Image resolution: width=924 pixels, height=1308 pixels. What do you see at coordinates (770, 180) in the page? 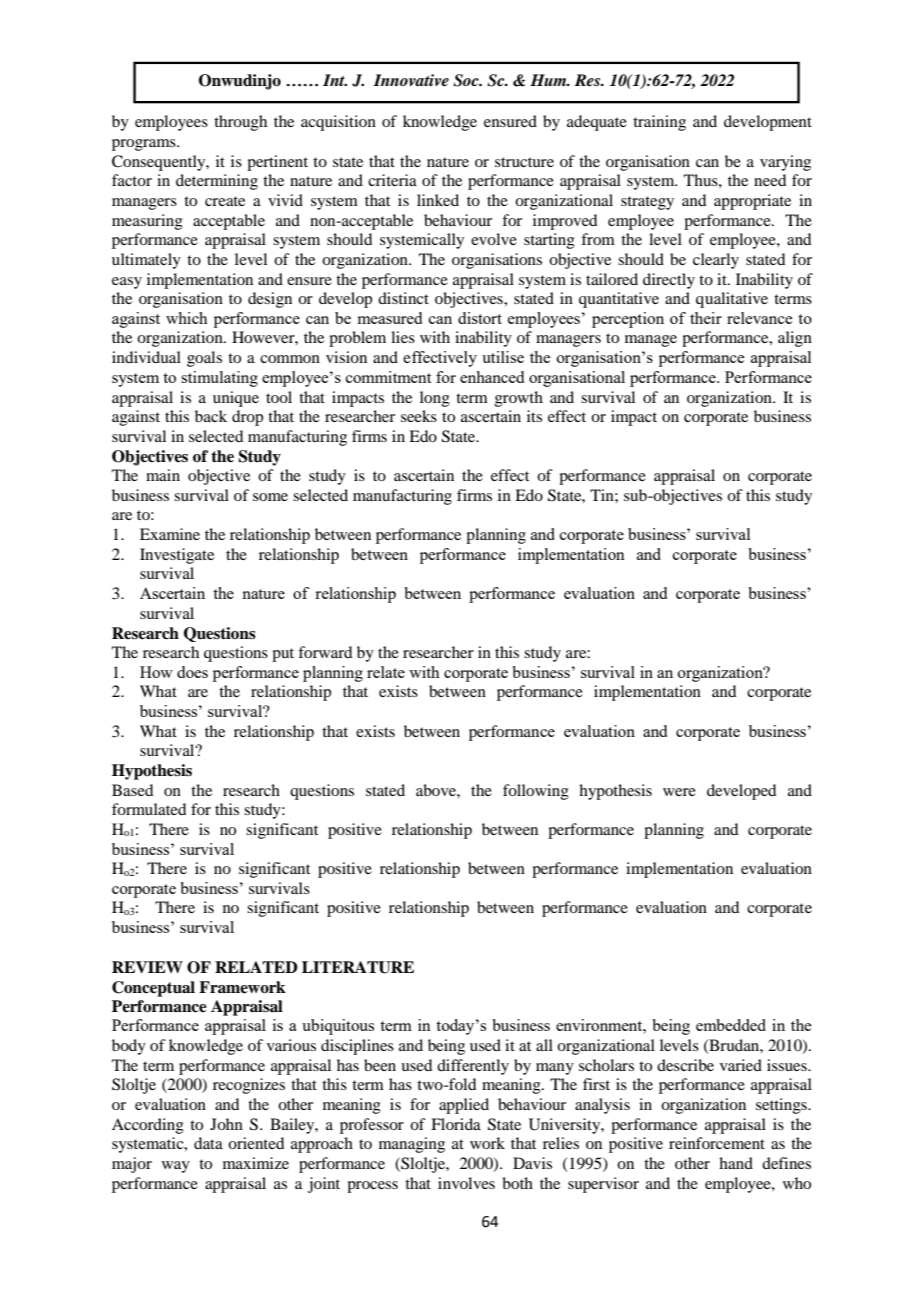
I see `need` at bounding box center [770, 180].
